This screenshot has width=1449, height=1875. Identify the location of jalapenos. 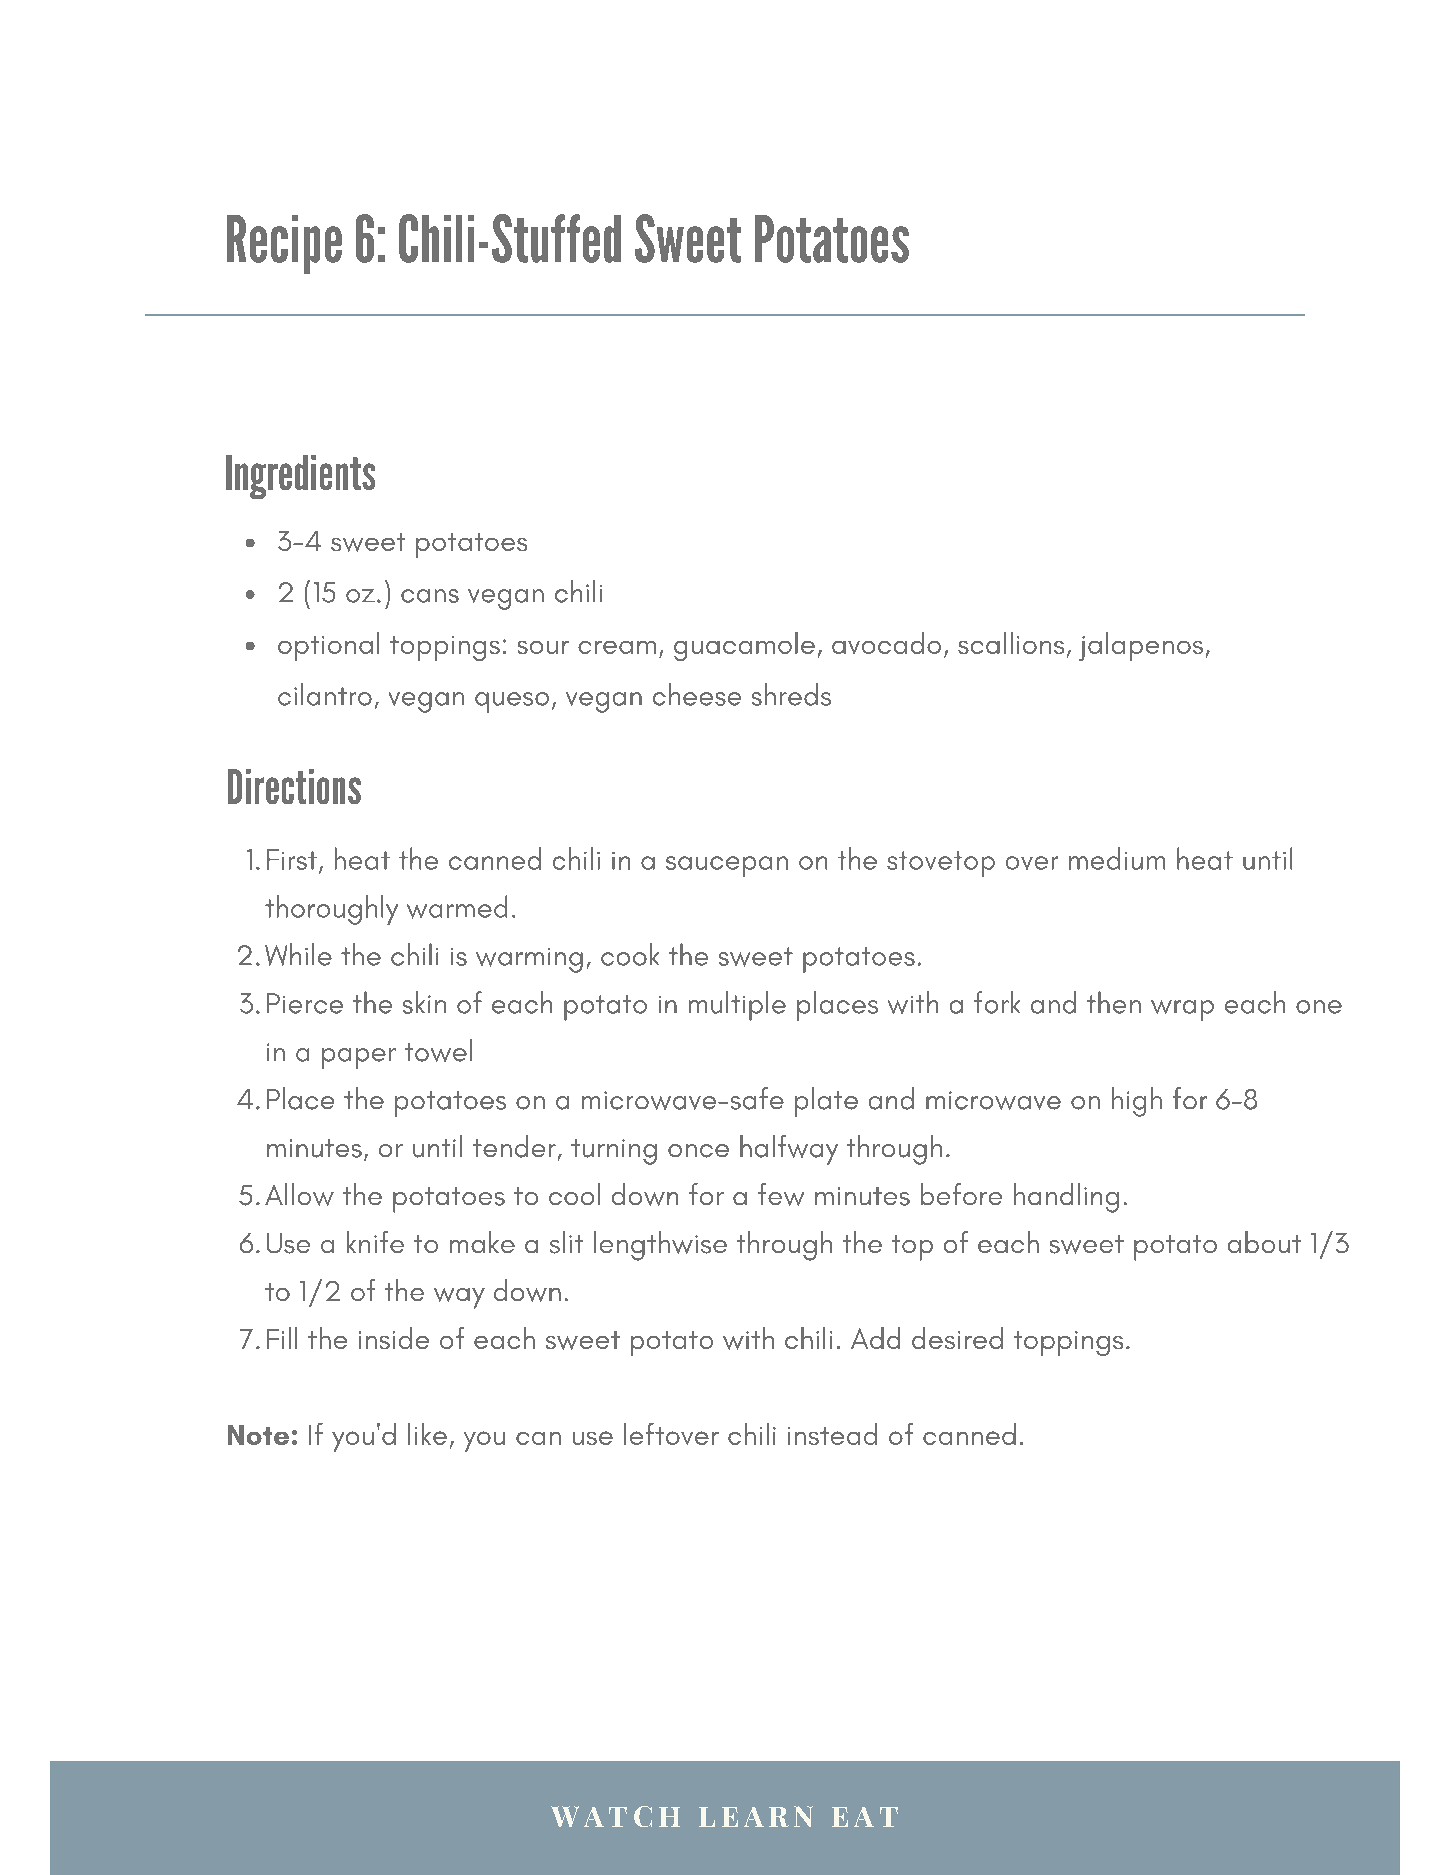
(1141, 646).
